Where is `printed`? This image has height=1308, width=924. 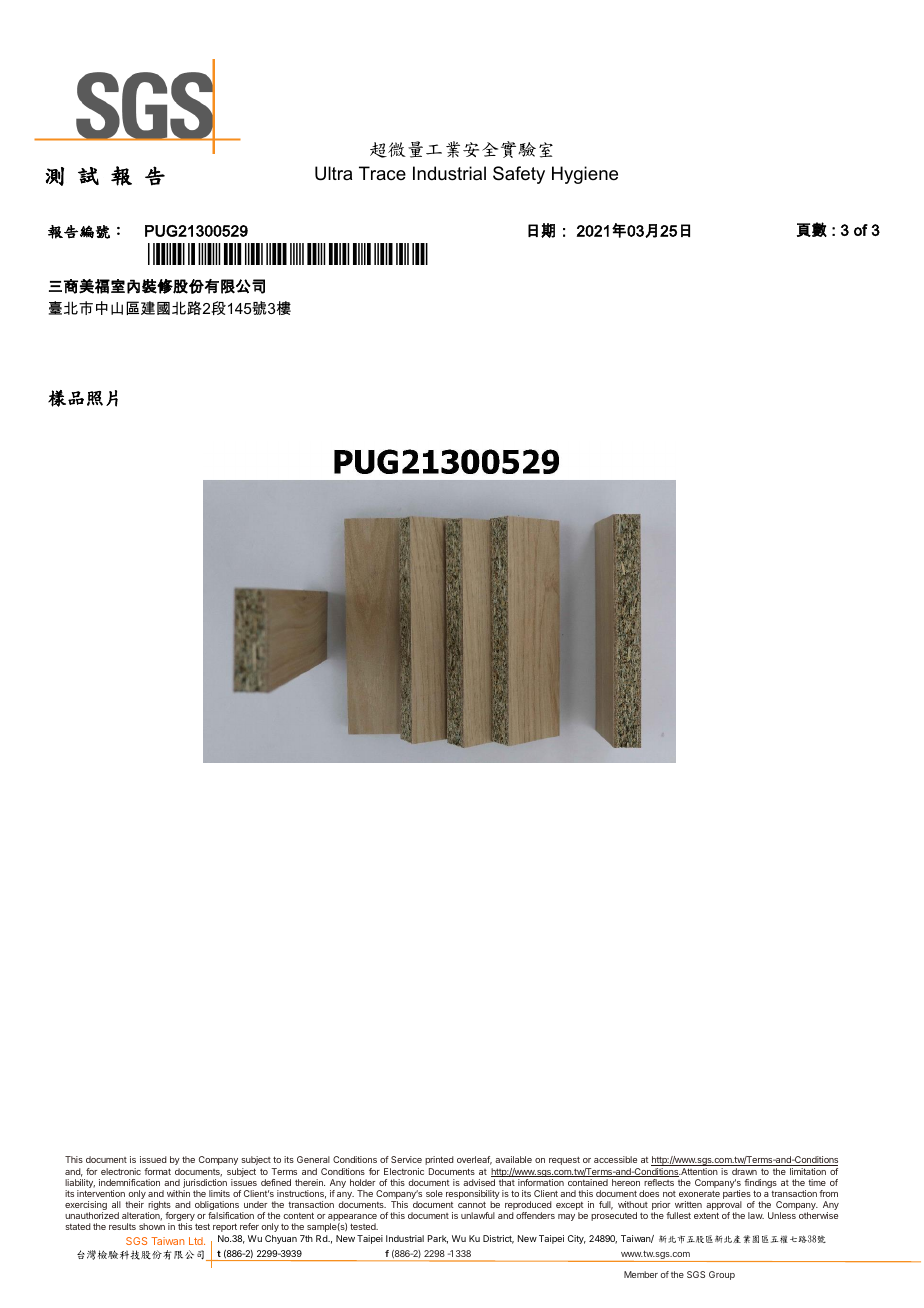
printed is located at coordinates (439, 1160).
